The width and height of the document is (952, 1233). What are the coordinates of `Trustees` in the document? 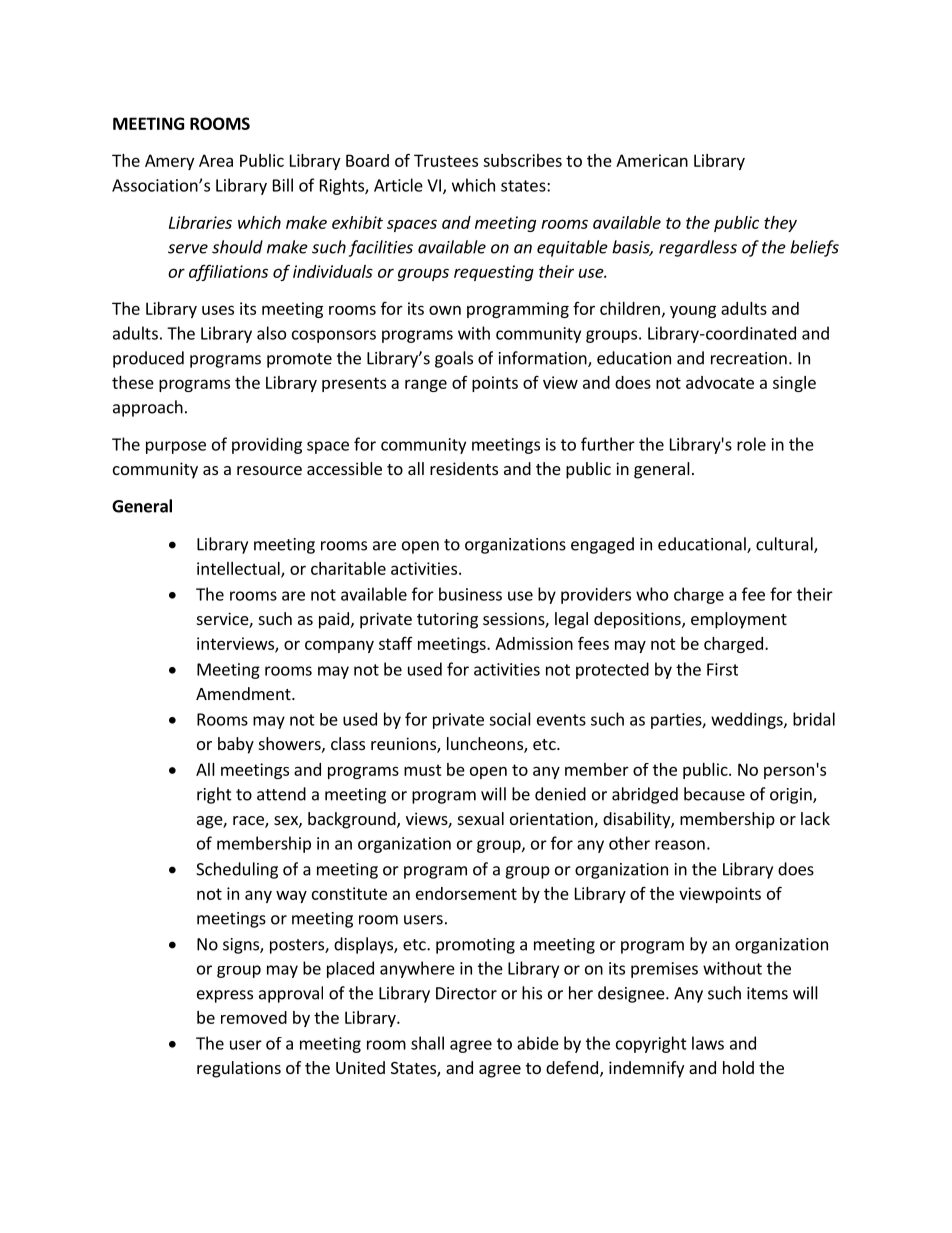 It's located at (446, 160).
